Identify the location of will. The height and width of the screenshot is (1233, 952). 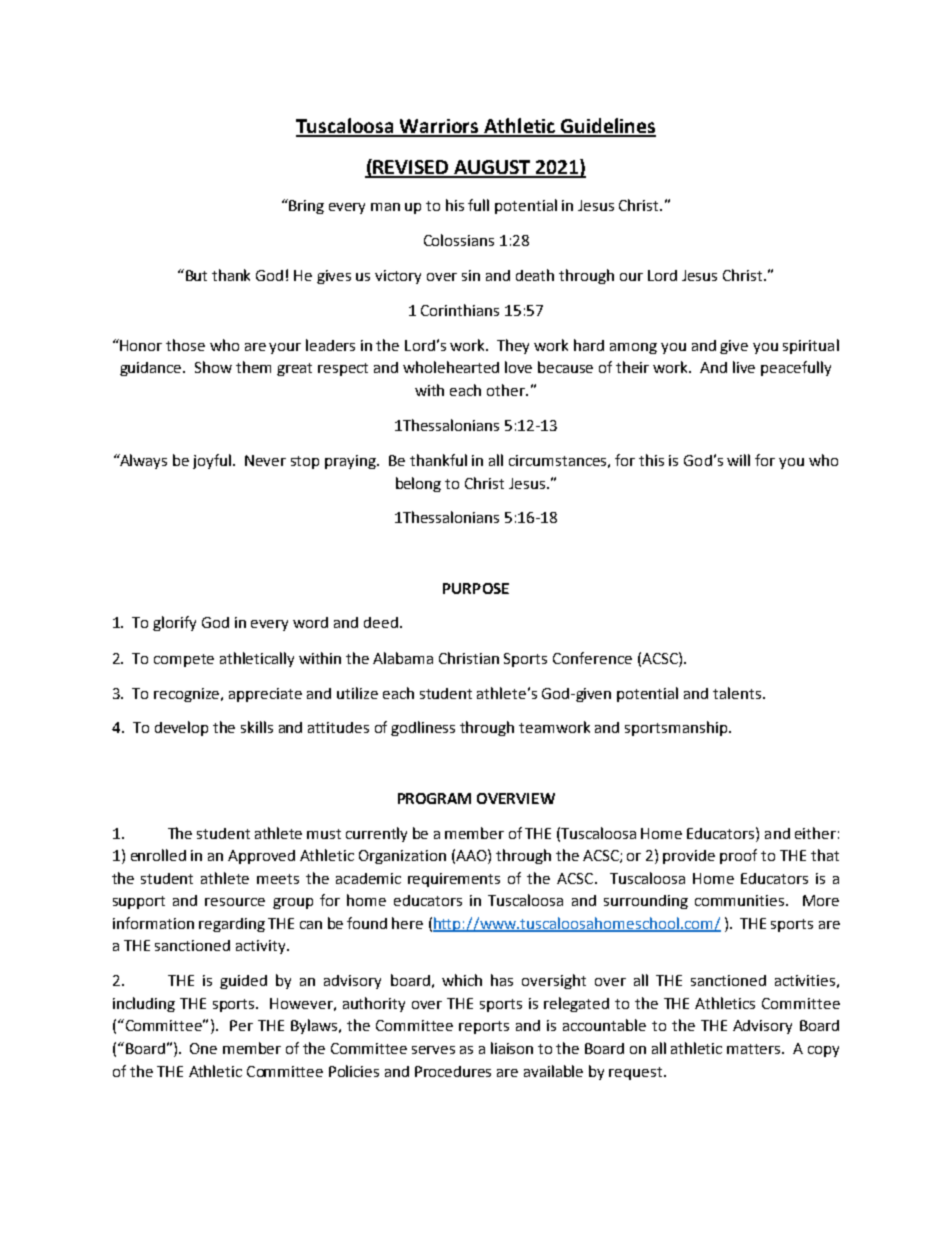
(738, 460).
